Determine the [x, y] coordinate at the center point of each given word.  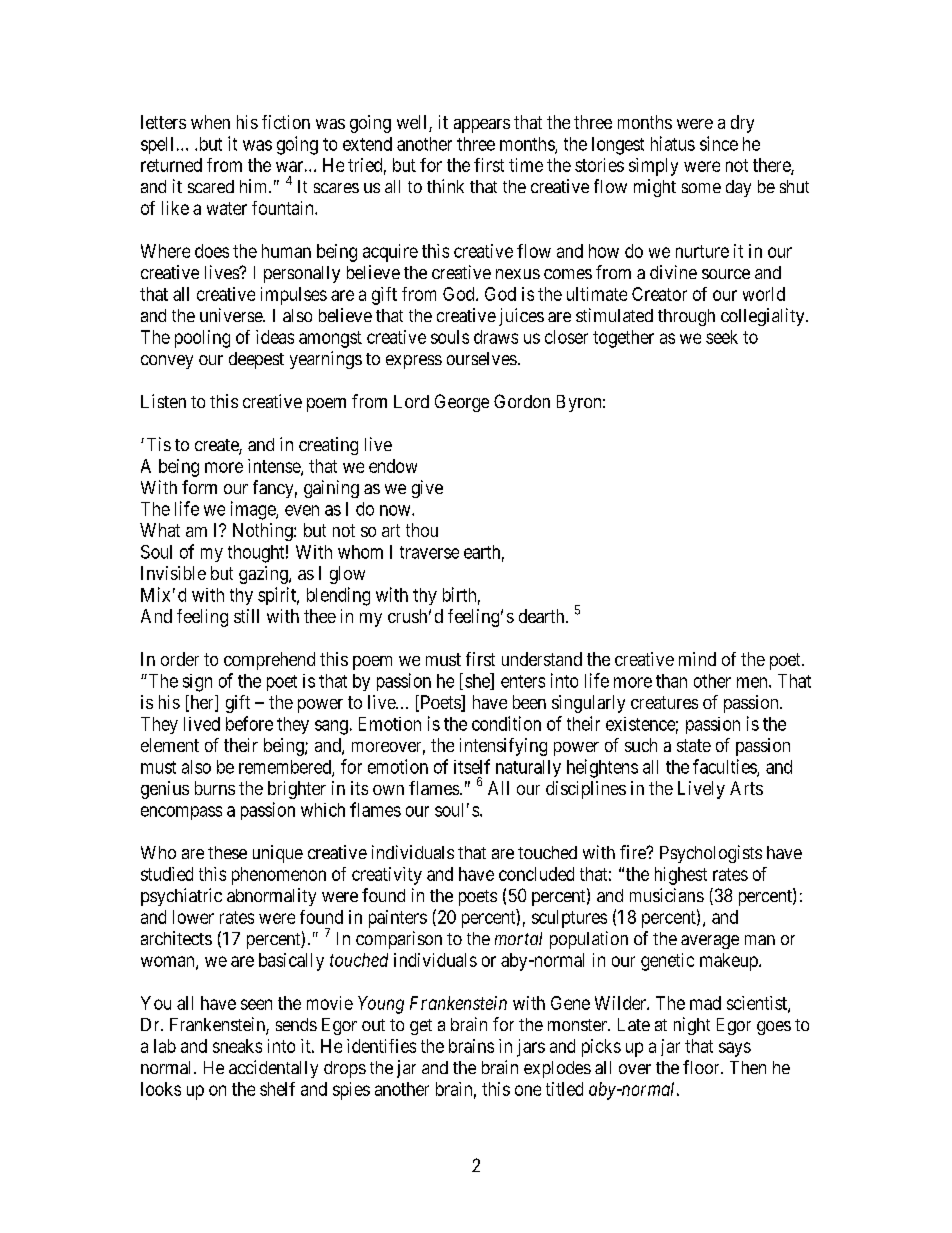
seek [722, 337]
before [249, 723]
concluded [536, 874]
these [227, 852]
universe [232, 315]
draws [496, 337]
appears [482, 126]
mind [697, 659]
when [210, 122]
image [254, 510]
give [427, 489]
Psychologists [711, 854]
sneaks [237, 1046]
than [671, 681]
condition [506, 723]
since [719, 143]
